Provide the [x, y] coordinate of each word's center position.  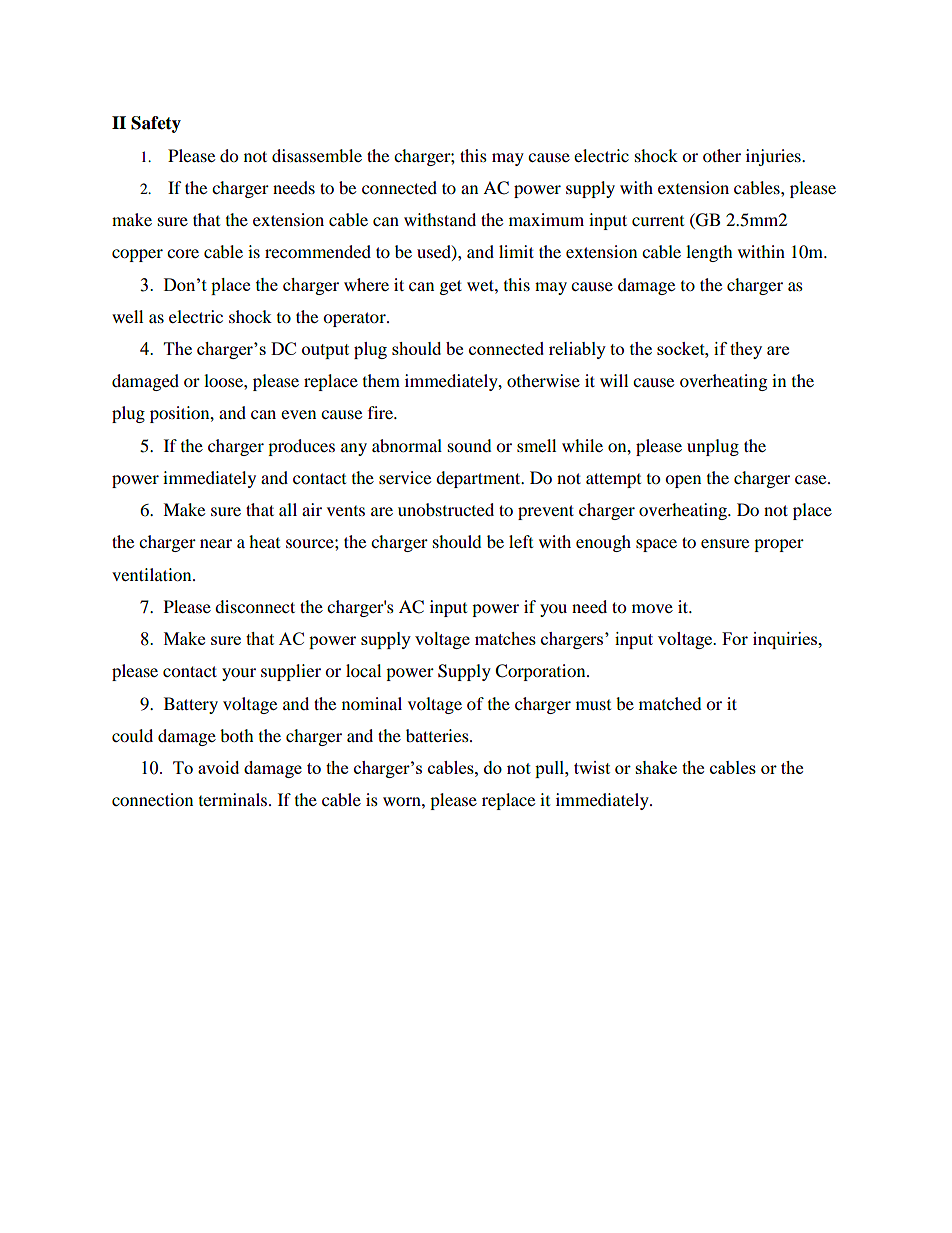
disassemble [317, 155]
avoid [218, 767]
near [216, 543]
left [521, 541]
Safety [156, 124]
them [381, 380]
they [746, 350]
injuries [774, 157]
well [127, 316]
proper [779, 545]
